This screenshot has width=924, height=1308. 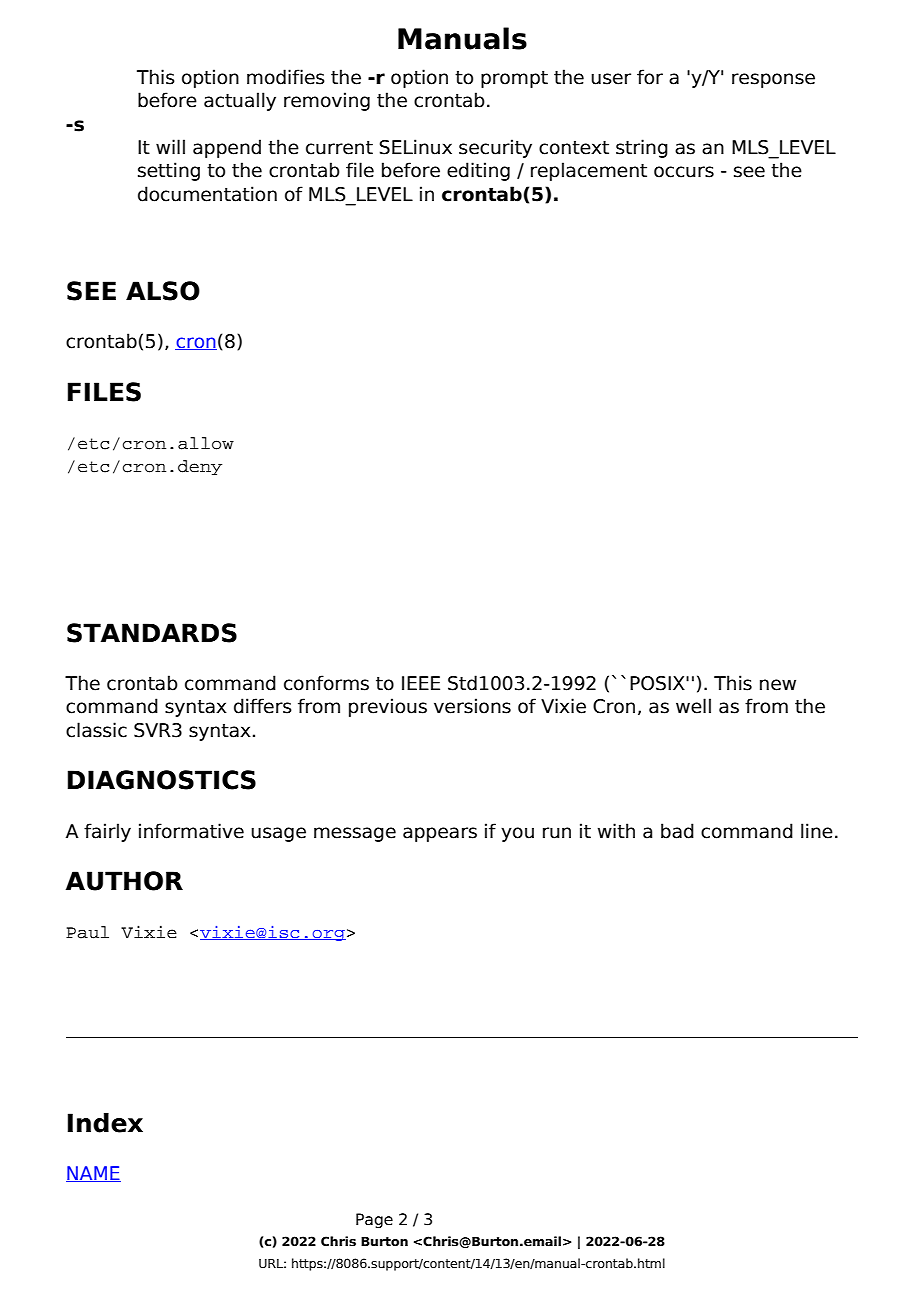 I want to click on response, so click(x=773, y=80).
